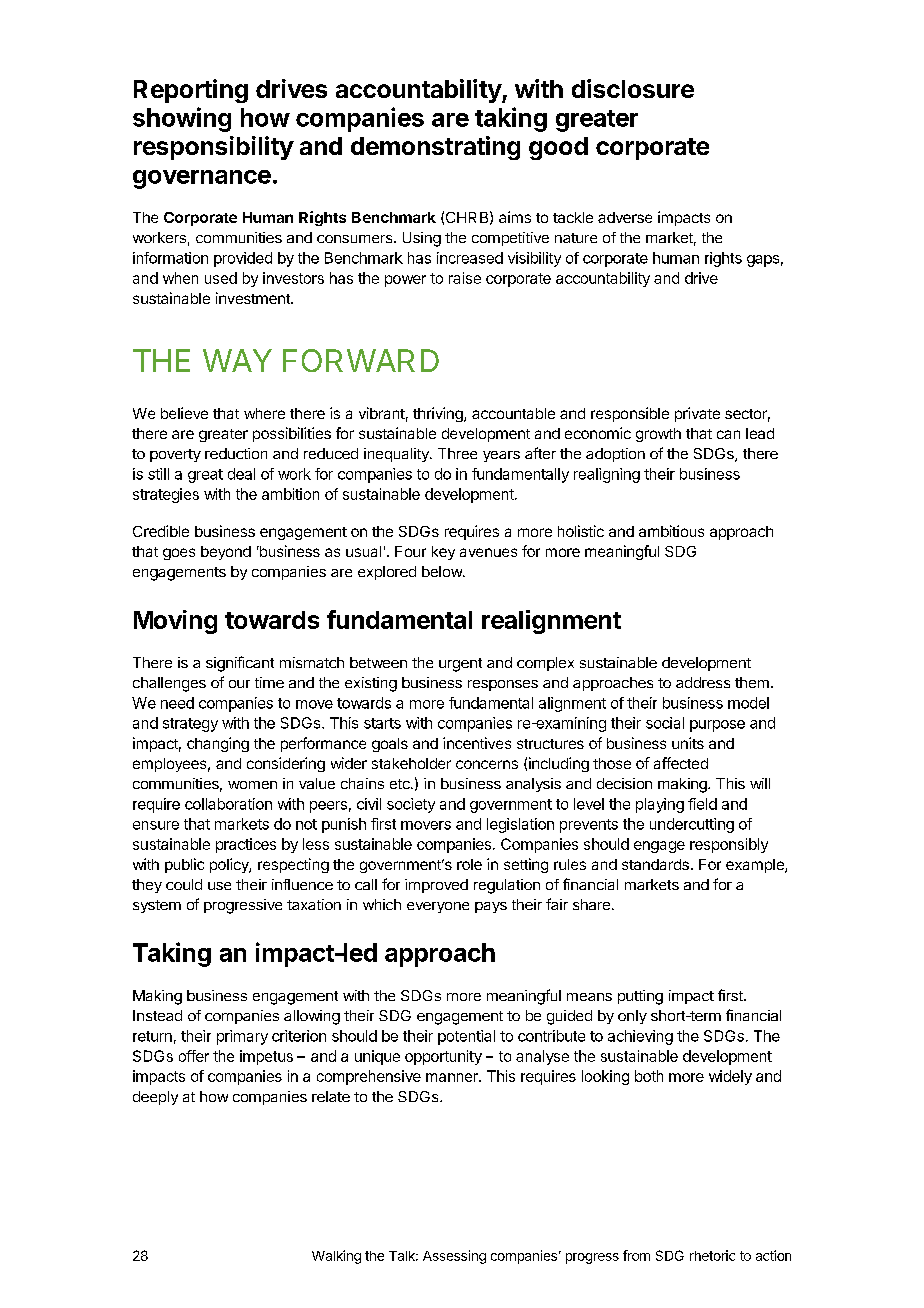 Image resolution: width=924 pixels, height=1308 pixels. What do you see at coordinates (454, 1257) in the image?
I see `Assessing` at bounding box center [454, 1257].
